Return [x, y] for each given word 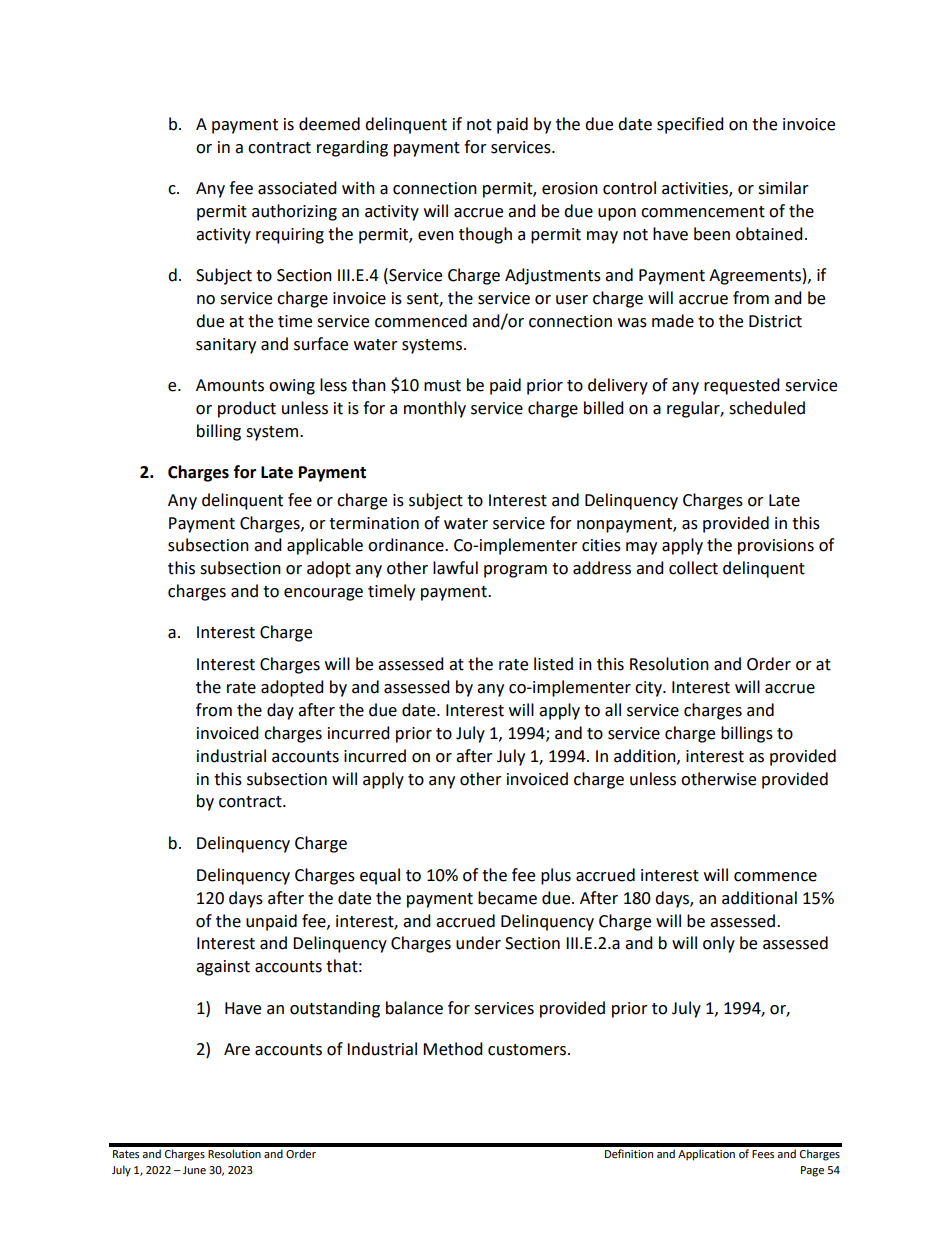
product [247, 409]
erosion [570, 188]
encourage [323, 594]
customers [528, 1050]
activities [696, 189]
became [507, 898]
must [442, 386]
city [649, 689]
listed [553, 664]
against [223, 968]
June [194, 1170]
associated [297, 188]
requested [742, 386]
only [719, 944]
